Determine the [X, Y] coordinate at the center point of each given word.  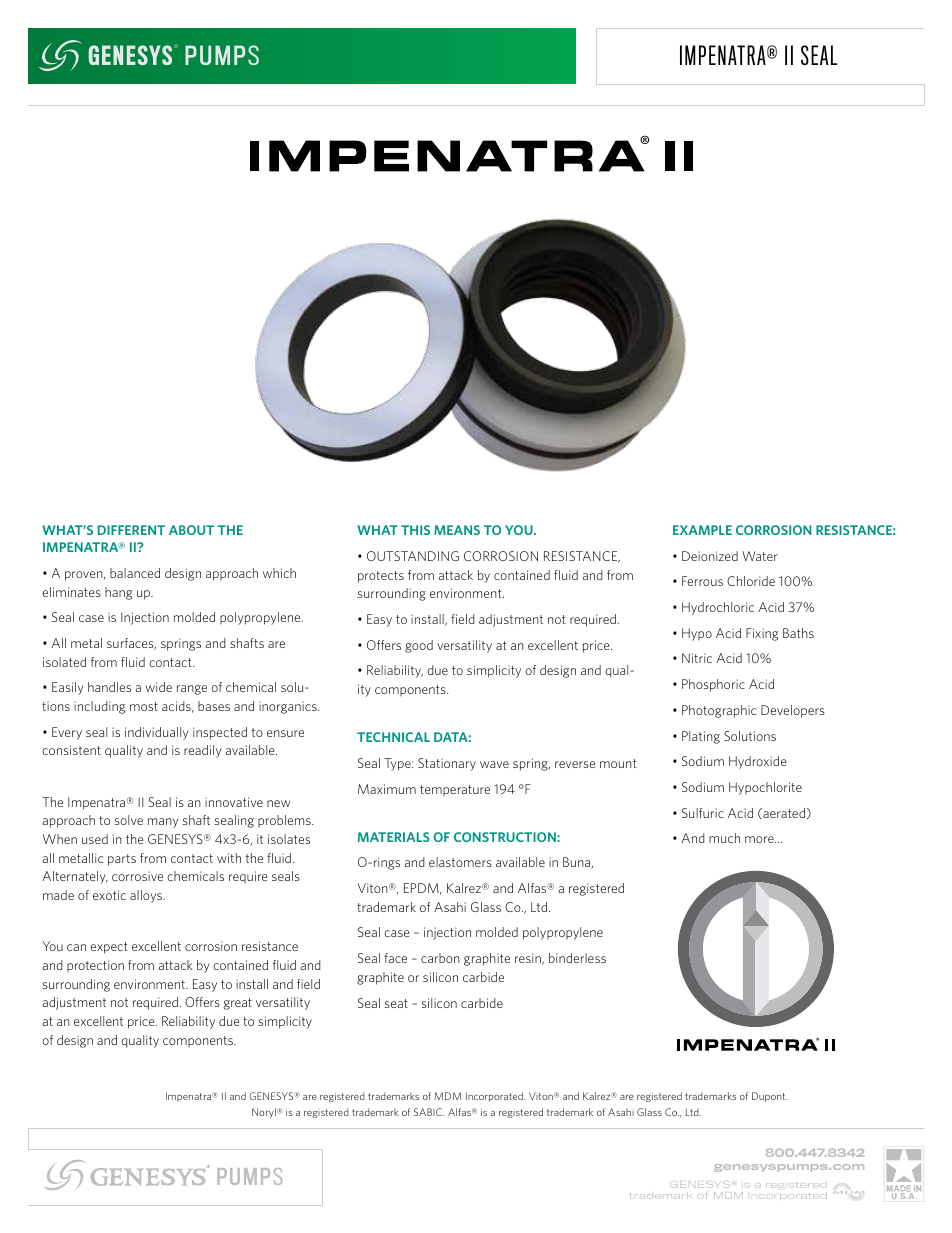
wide [158, 687]
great [237, 1004]
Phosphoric [713, 685]
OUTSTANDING [413, 556]
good [419, 646]
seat [396, 1003]
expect [109, 948]
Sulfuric [703, 813]
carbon [440, 958]
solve [129, 820]
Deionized [710, 556]
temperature [455, 790]
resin [529, 959]
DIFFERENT [131, 530]
